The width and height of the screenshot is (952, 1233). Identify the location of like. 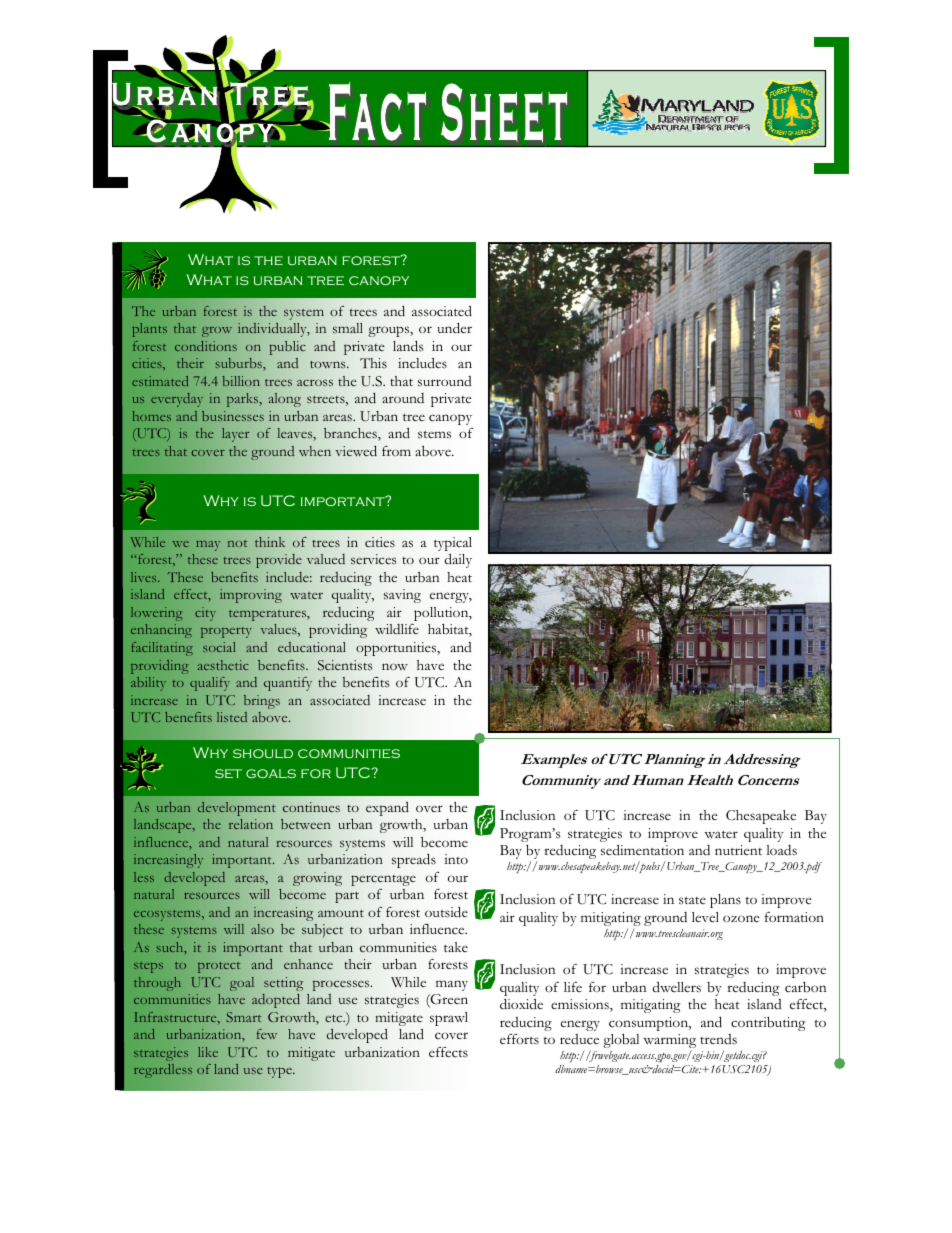
(208, 1052).
